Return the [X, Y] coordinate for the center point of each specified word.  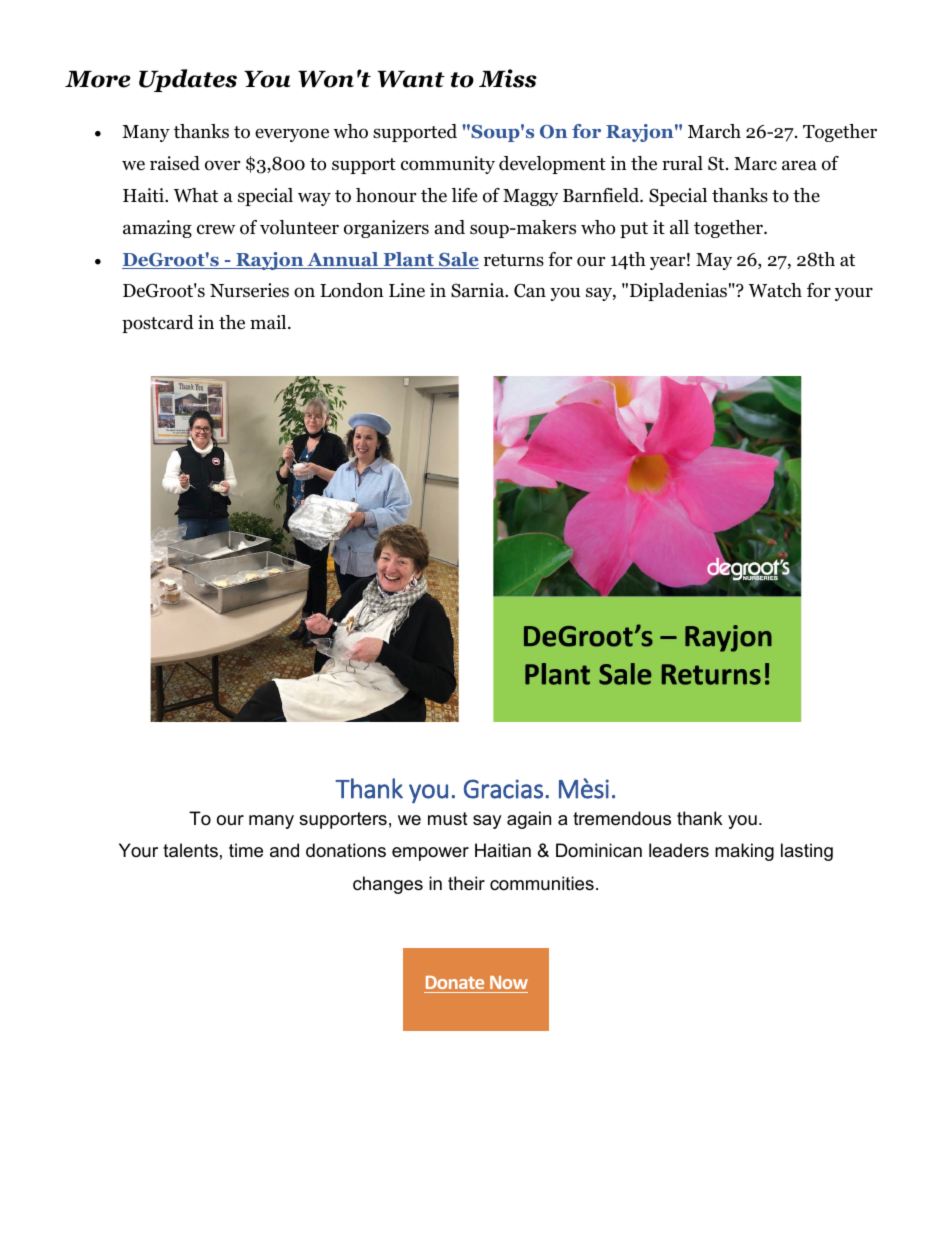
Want [411, 79]
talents [190, 850]
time [246, 850]
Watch [775, 290]
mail [269, 322]
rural [682, 163]
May [714, 261]
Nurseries [249, 290]
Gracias [503, 789]
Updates [188, 80]
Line [407, 290]
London [352, 290]
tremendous [622, 818]
